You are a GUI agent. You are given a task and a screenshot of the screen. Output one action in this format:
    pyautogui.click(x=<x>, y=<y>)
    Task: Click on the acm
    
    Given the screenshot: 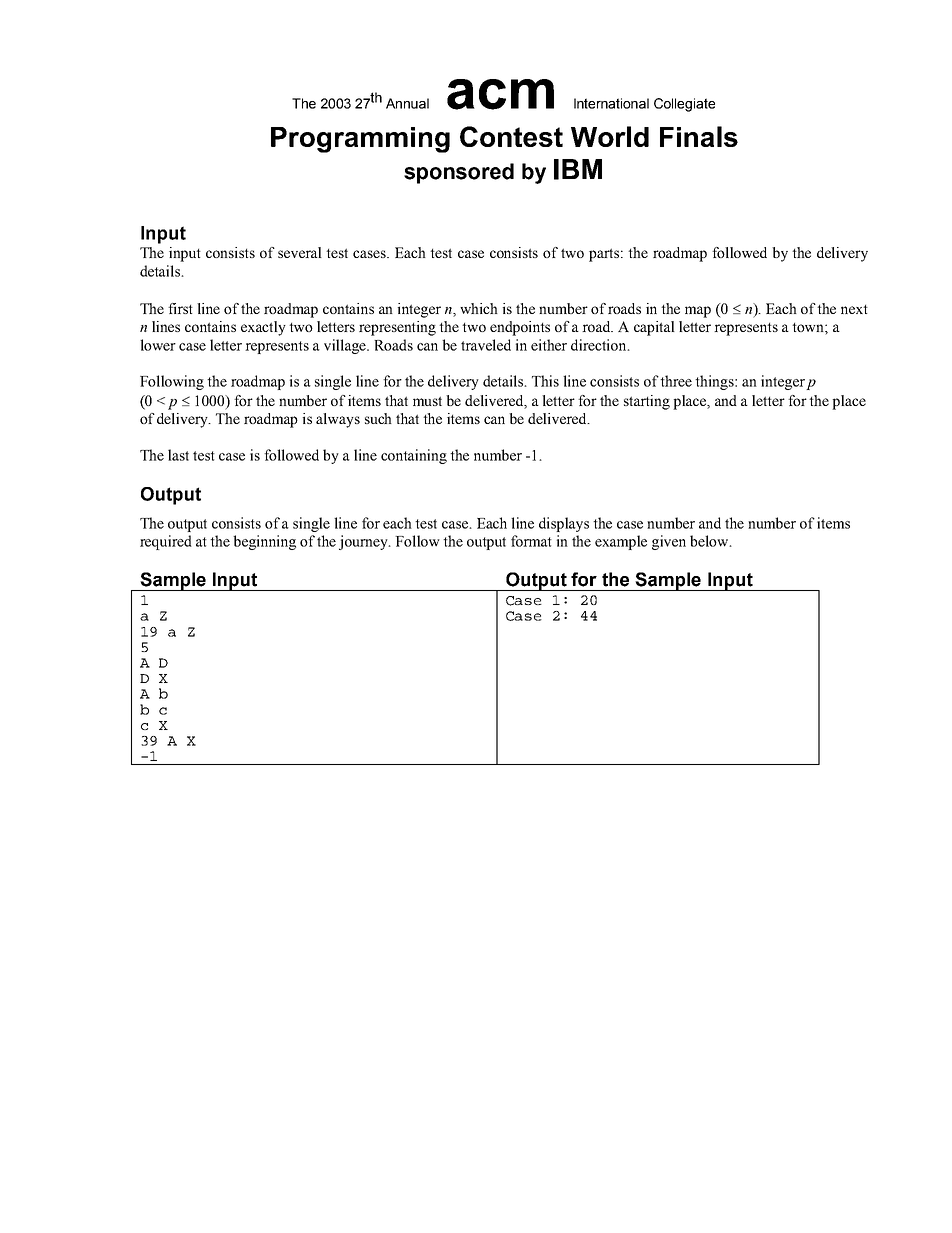 What is the action you would take?
    pyautogui.click(x=500, y=94)
